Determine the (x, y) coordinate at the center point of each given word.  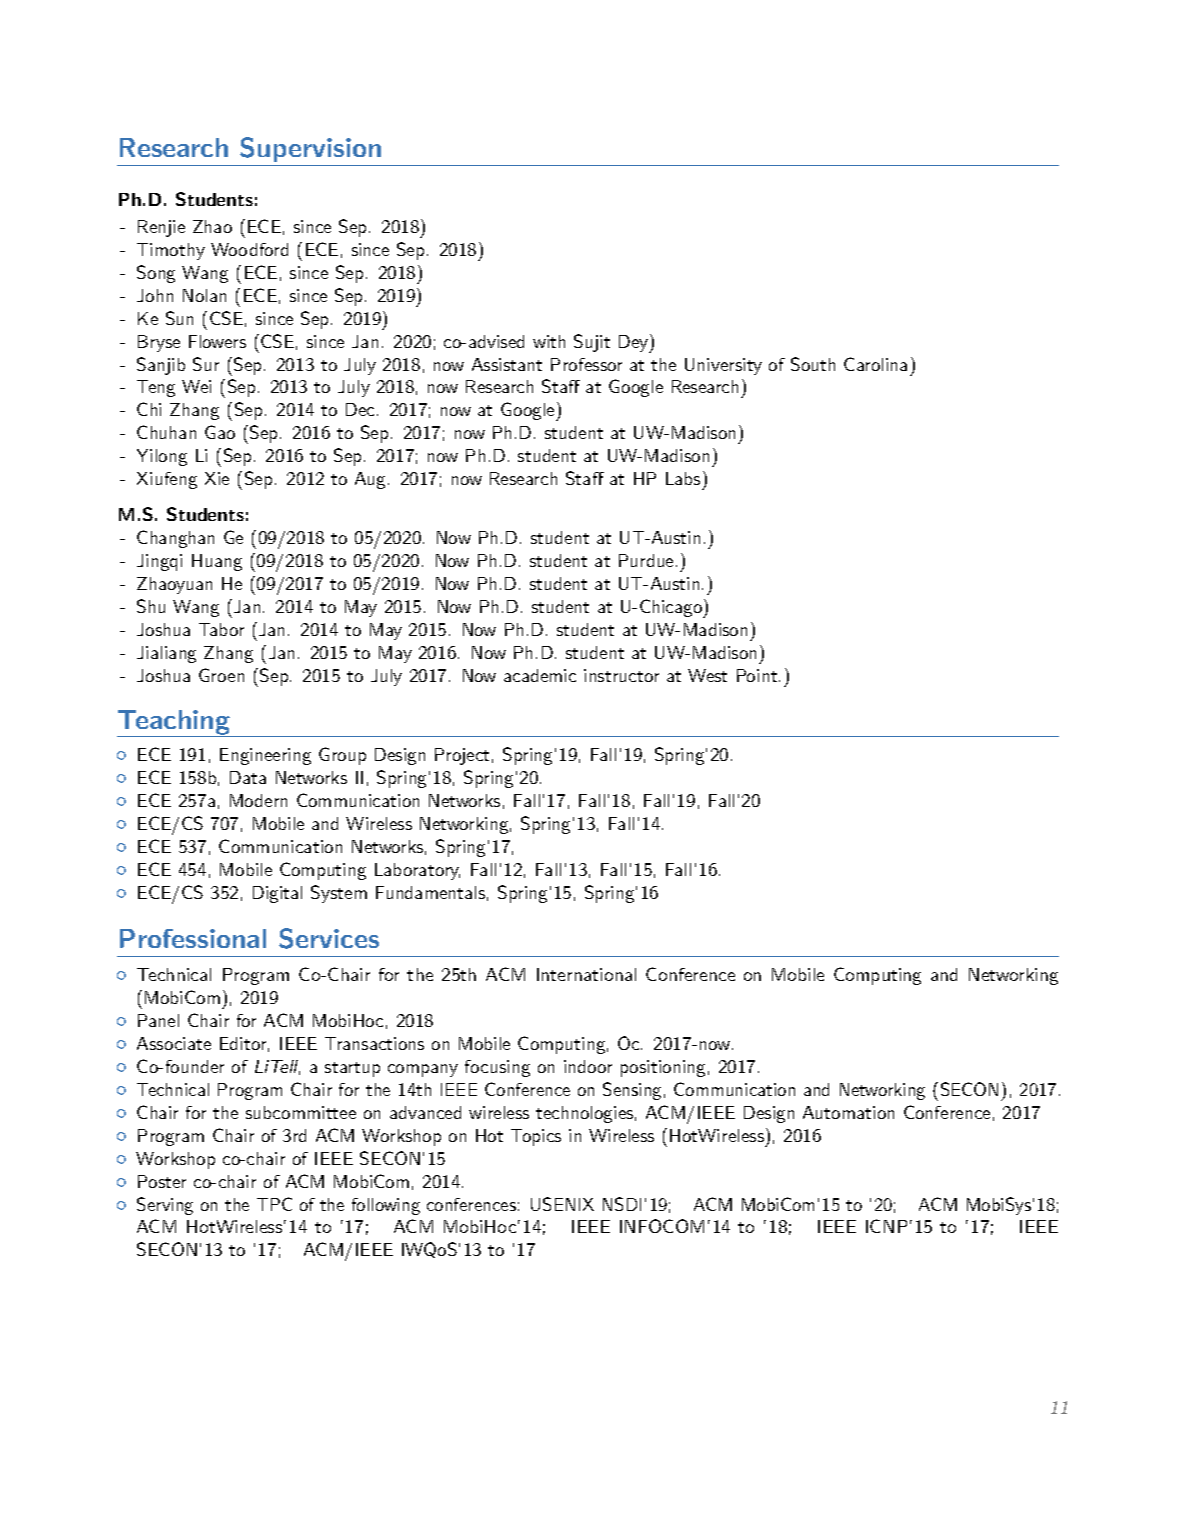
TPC (274, 1204)
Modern (258, 800)
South (813, 364)
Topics (536, 1137)
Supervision (310, 149)
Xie (217, 478)
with (549, 341)
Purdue (646, 560)
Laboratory (417, 871)
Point (757, 675)
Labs (683, 478)
